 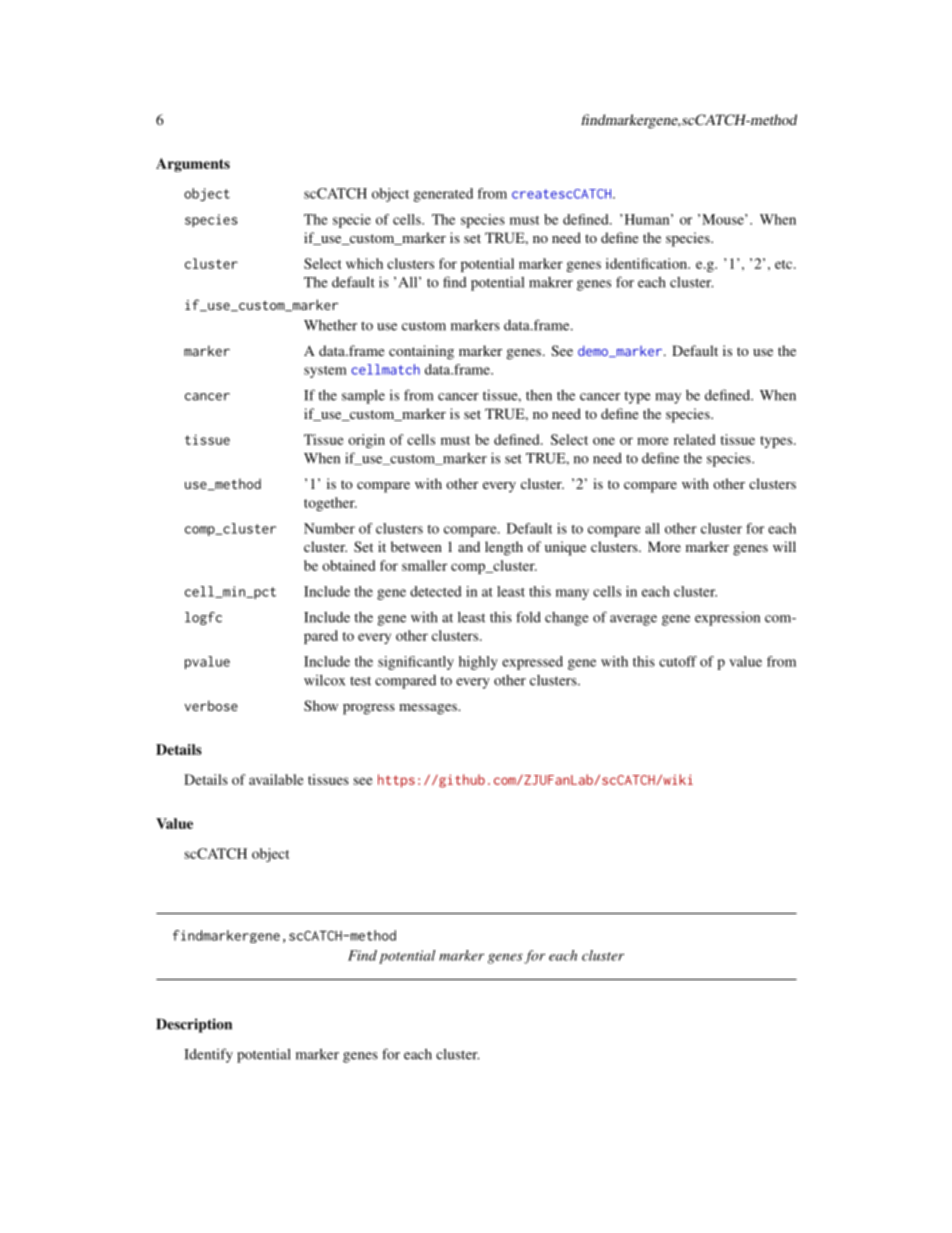 What do you see at coordinates (194, 1025) in the screenshot?
I see `Description` at bounding box center [194, 1025].
